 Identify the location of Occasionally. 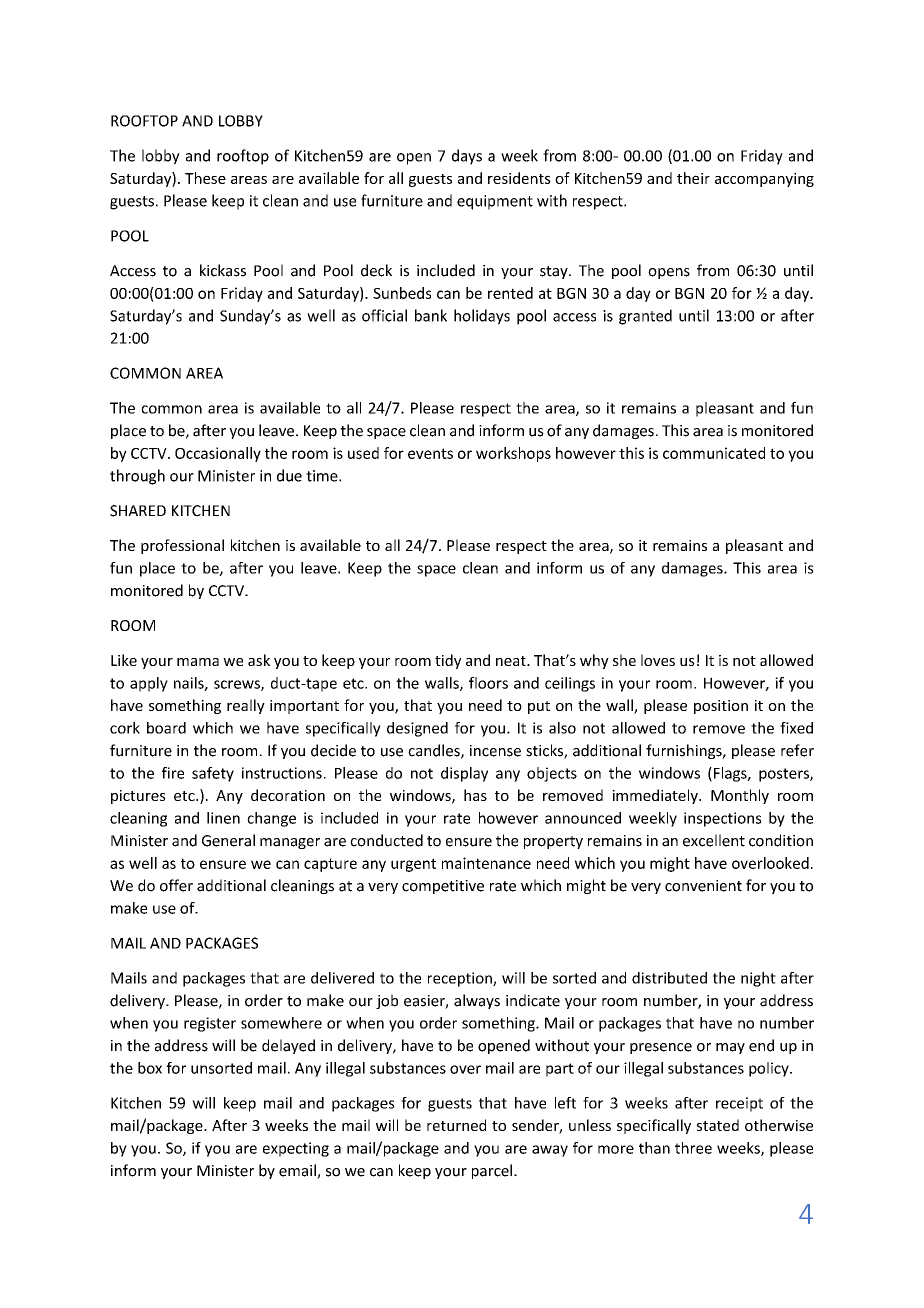
(218, 454).
